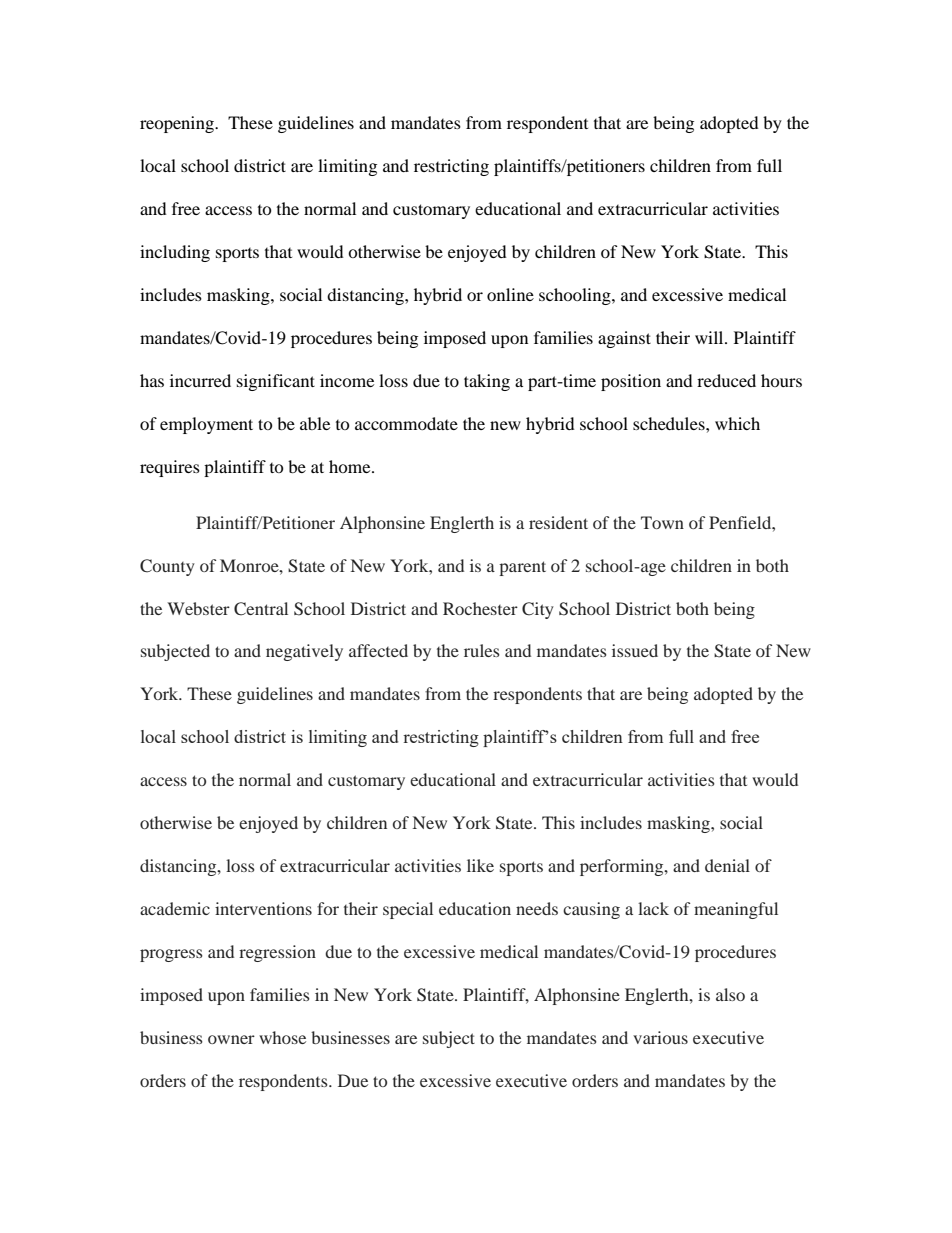  Describe the element at coordinates (408, 910) in the document. I see `special` at that location.
